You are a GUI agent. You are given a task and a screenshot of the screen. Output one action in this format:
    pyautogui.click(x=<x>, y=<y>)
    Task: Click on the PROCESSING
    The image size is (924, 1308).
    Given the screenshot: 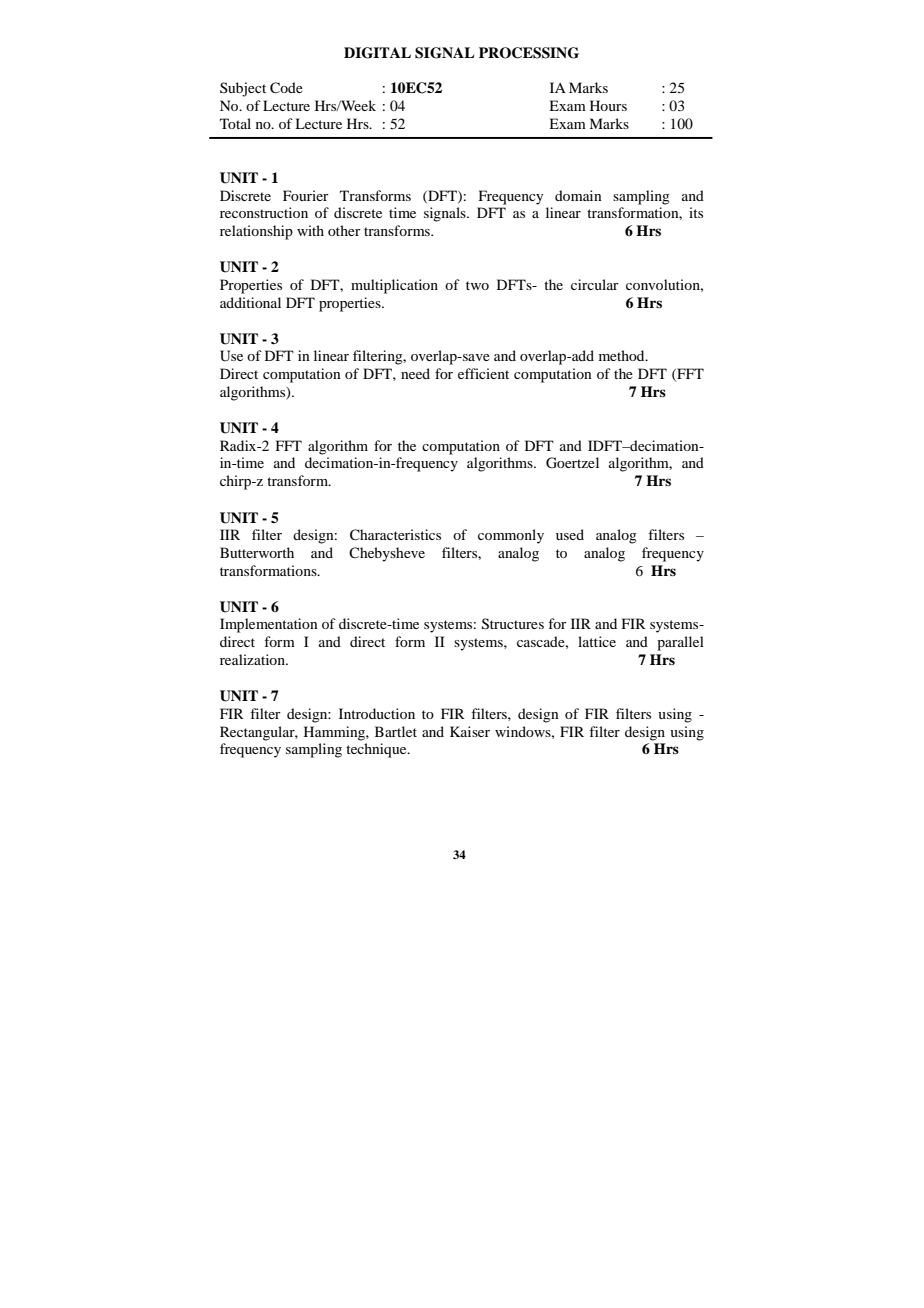 What is the action you would take?
    pyautogui.click(x=529, y=53)
